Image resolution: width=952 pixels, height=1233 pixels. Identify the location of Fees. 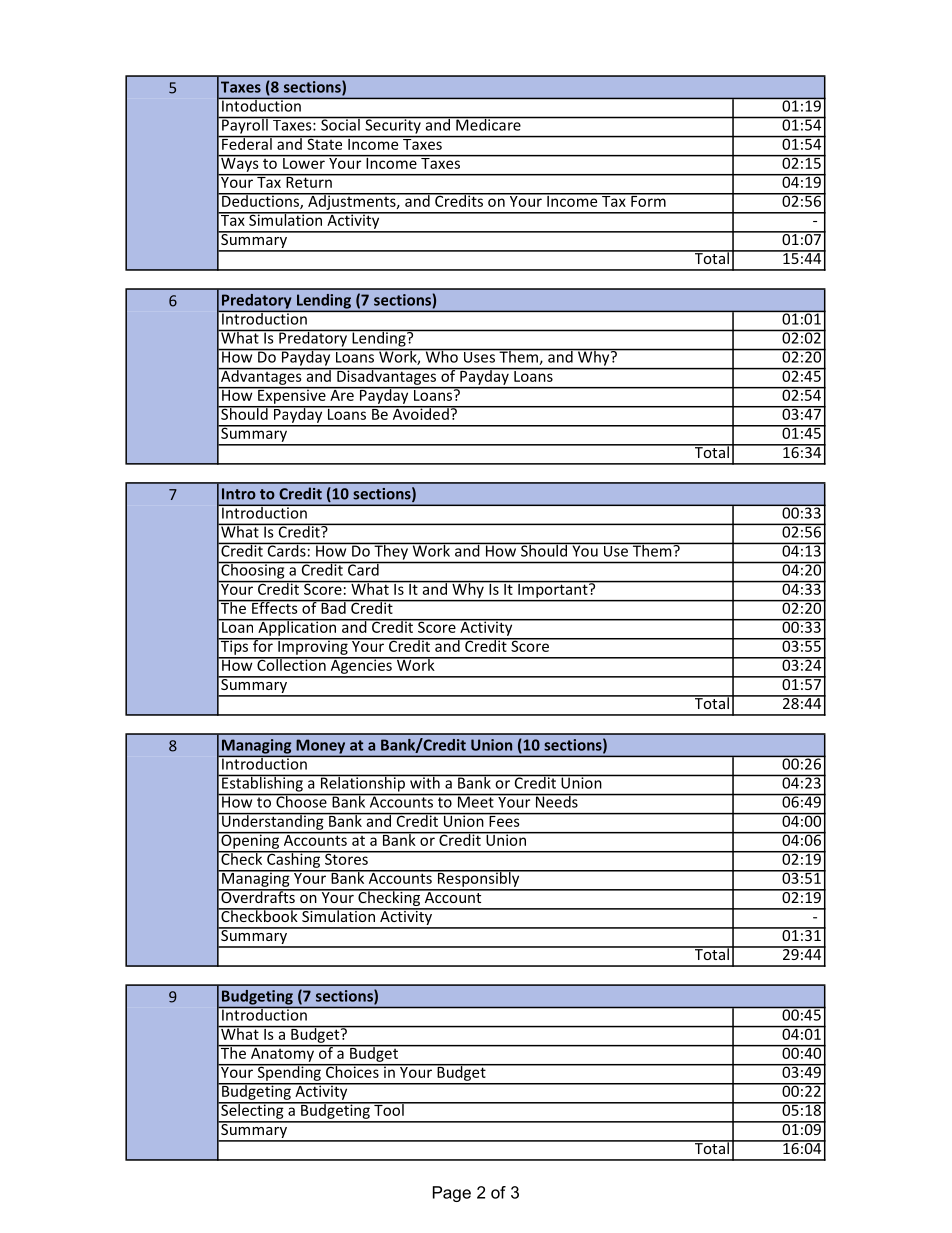
(504, 820).
